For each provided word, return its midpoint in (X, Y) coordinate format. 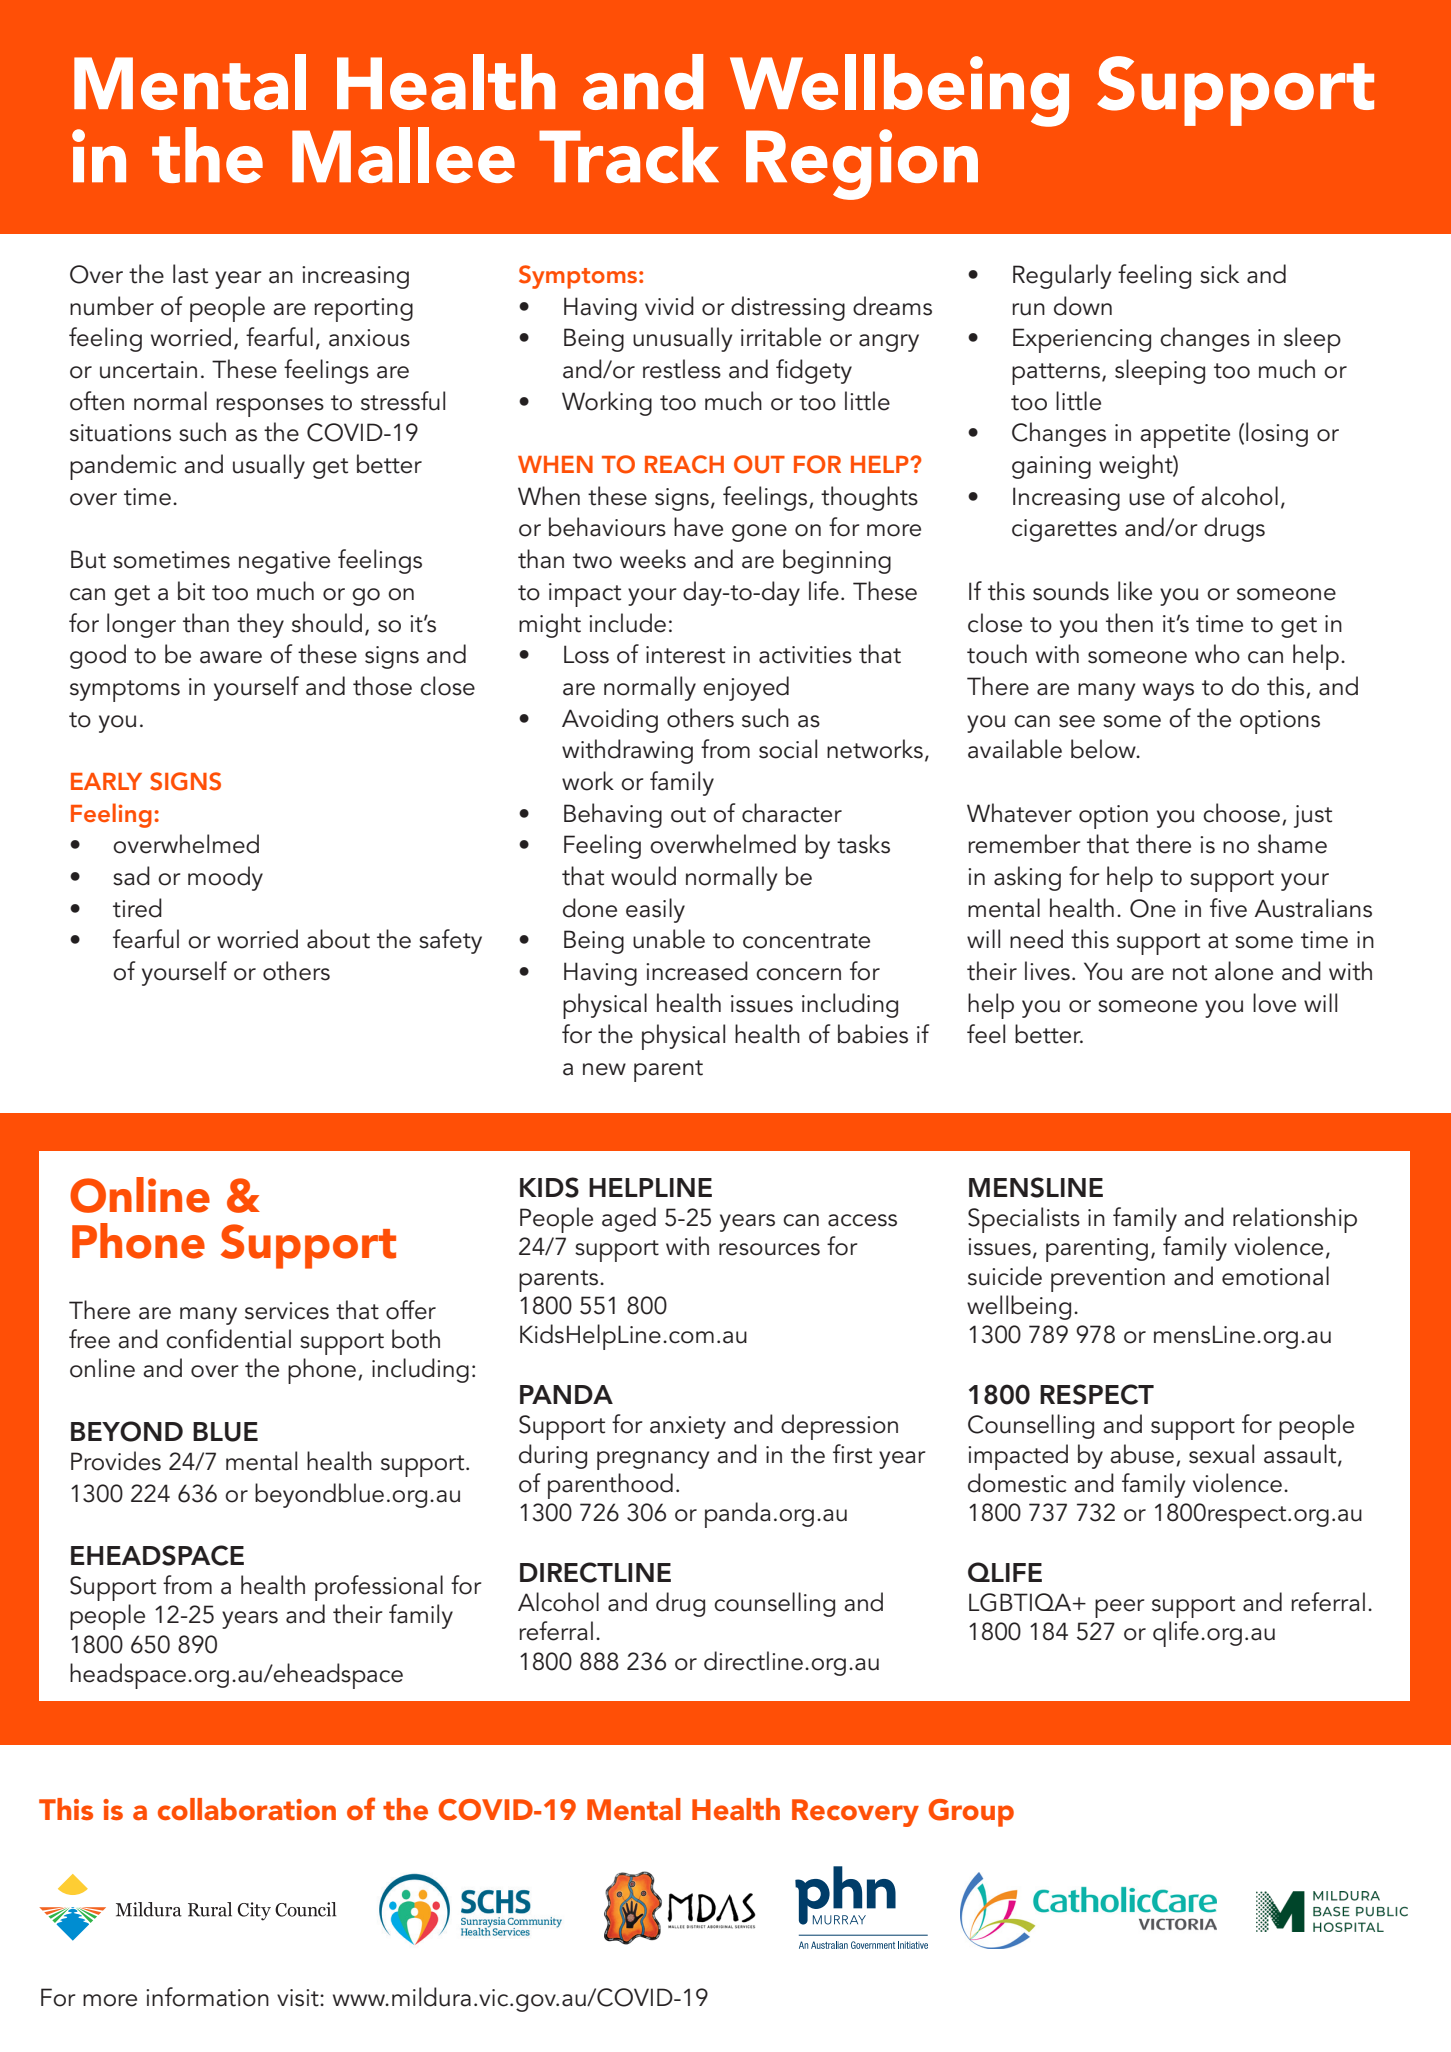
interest (685, 655)
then (1129, 623)
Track (629, 155)
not (1190, 973)
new (604, 1069)
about (338, 939)
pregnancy (653, 1460)
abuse (1142, 1454)
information (207, 1997)
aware (231, 657)
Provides (116, 1461)
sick (1219, 274)
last (190, 274)
